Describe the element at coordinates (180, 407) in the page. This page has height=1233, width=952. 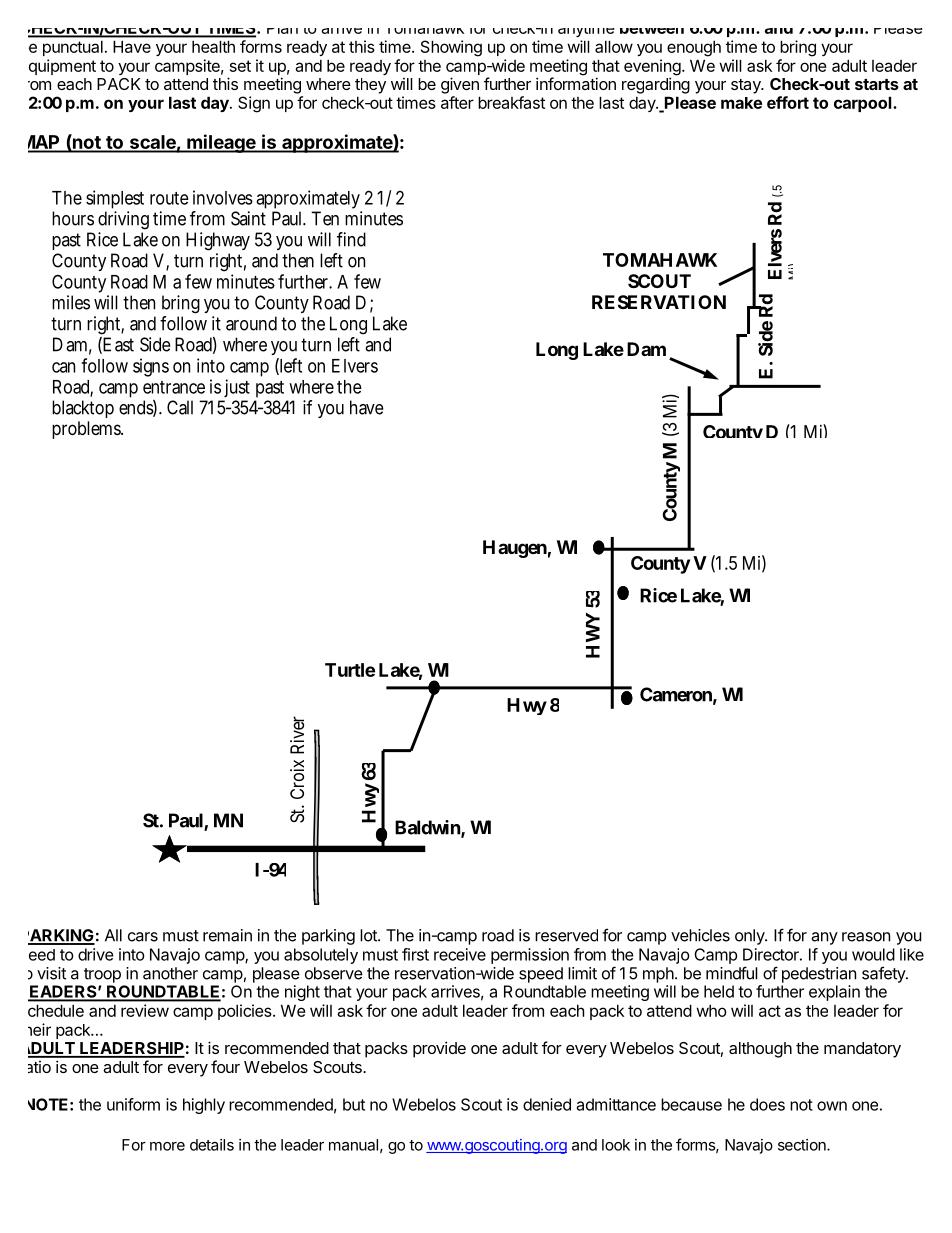
I see `Call` at that location.
